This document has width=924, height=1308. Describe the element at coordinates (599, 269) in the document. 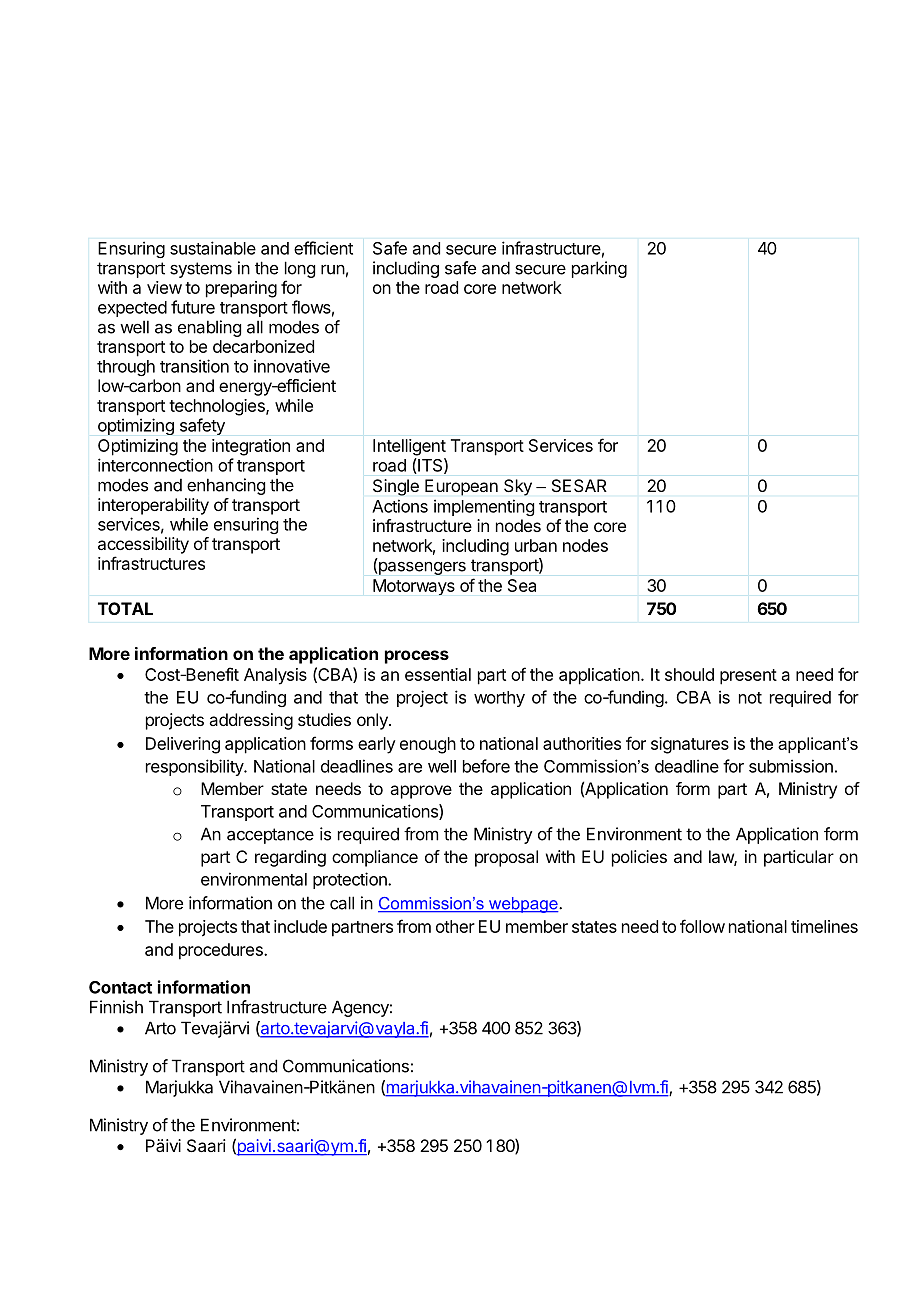

I see `parking` at that location.
